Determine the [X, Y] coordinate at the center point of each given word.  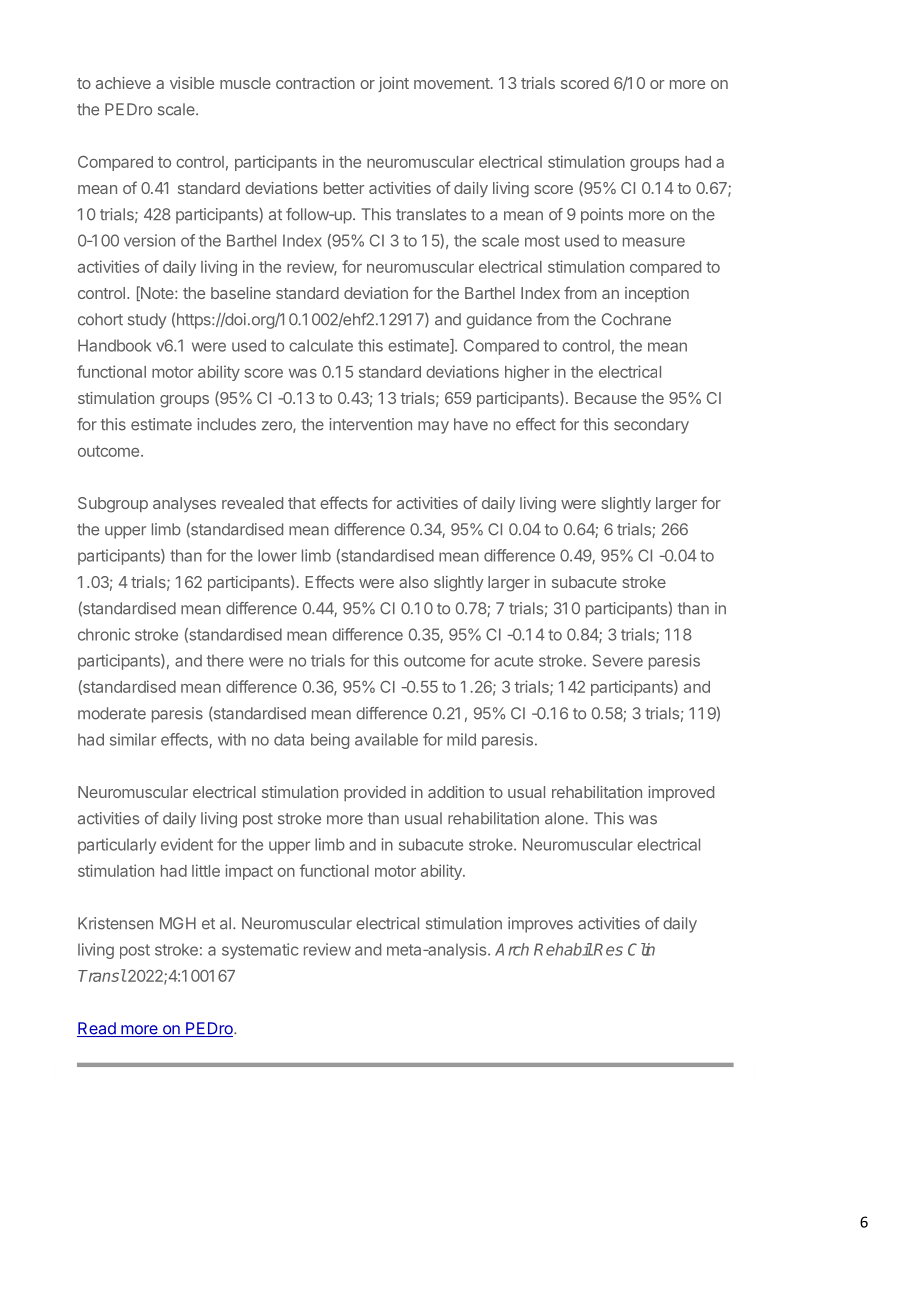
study [147, 321]
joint [393, 84]
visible [192, 83]
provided [375, 793]
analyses [184, 504]
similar [133, 739]
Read [97, 1029]
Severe [617, 660]
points [602, 216]
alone [565, 818]
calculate [321, 345]
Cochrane [636, 319]
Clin [641, 949]
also [413, 582]
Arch [512, 949]
